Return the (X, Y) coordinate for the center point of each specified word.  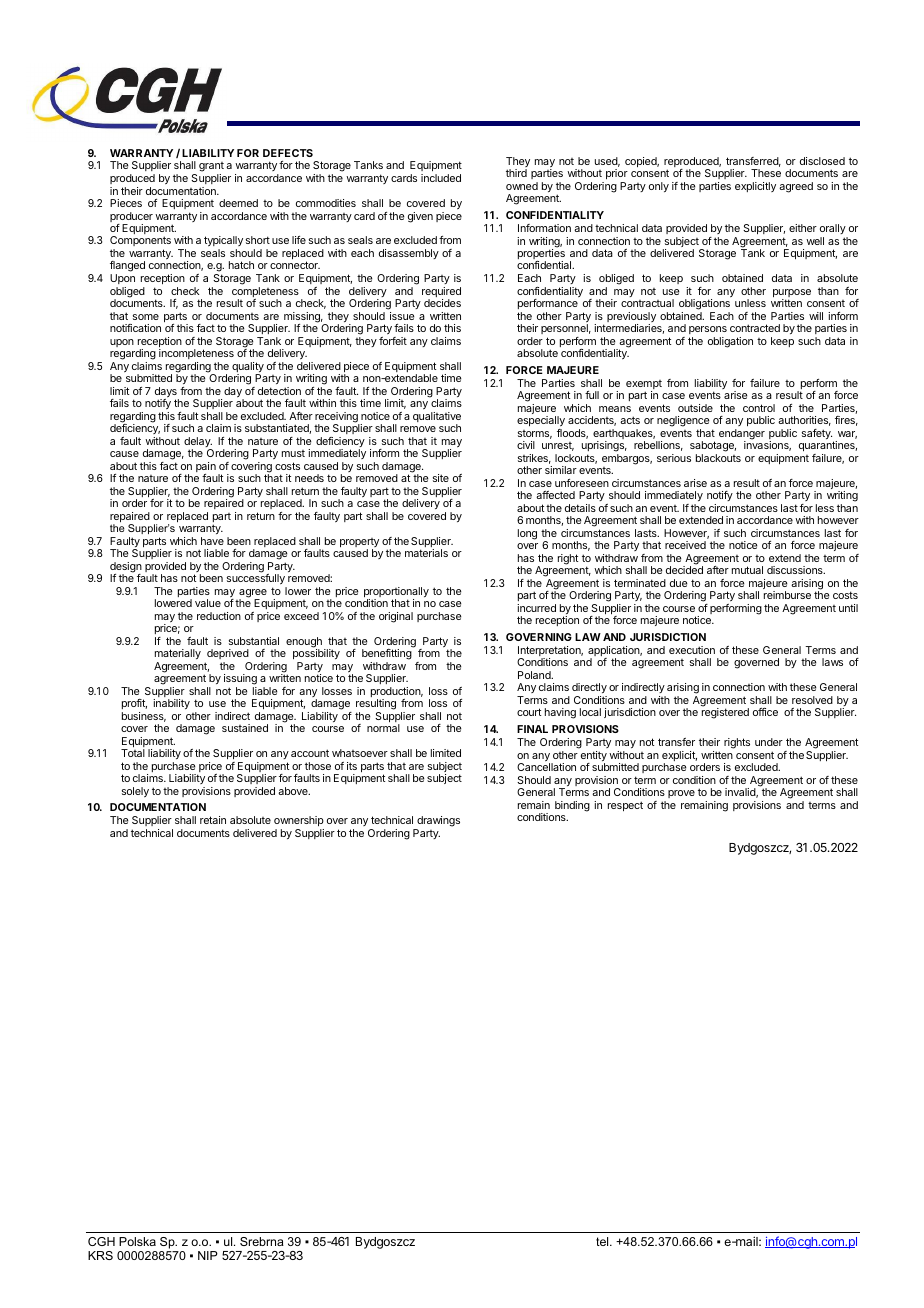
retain (213, 820)
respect (625, 806)
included (441, 178)
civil (526, 445)
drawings (438, 821)
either (803, 228)
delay (198, 443)
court (529, 712)
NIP (208, 1255)
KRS (100, 1255)
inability (171, 704)
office (765, 712)
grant (211, 168)
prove (681, 794)
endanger (742, 435)
